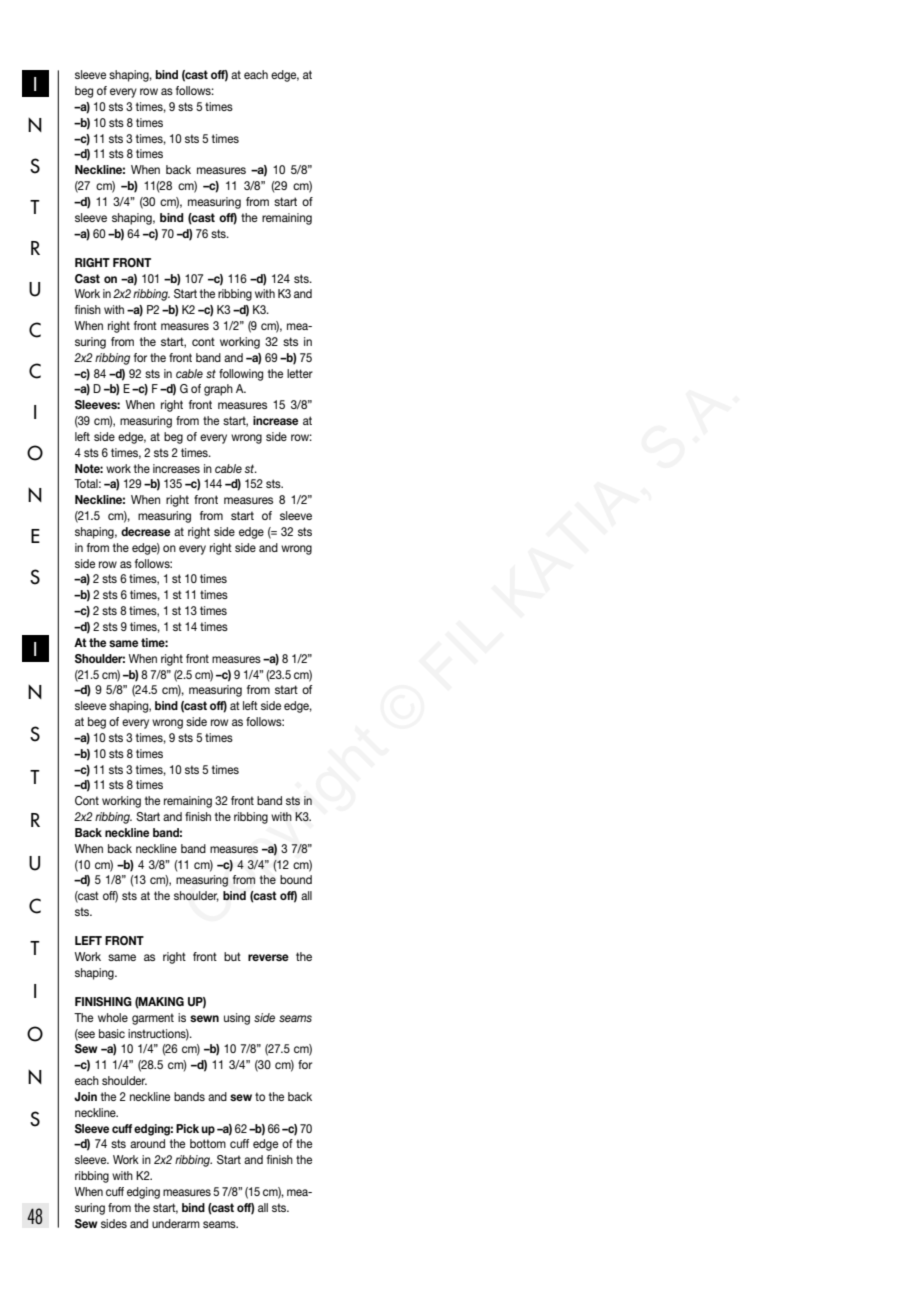 The height and width of the screenshot is (1298, 924). I want to click on around, so click(147, 1143).
